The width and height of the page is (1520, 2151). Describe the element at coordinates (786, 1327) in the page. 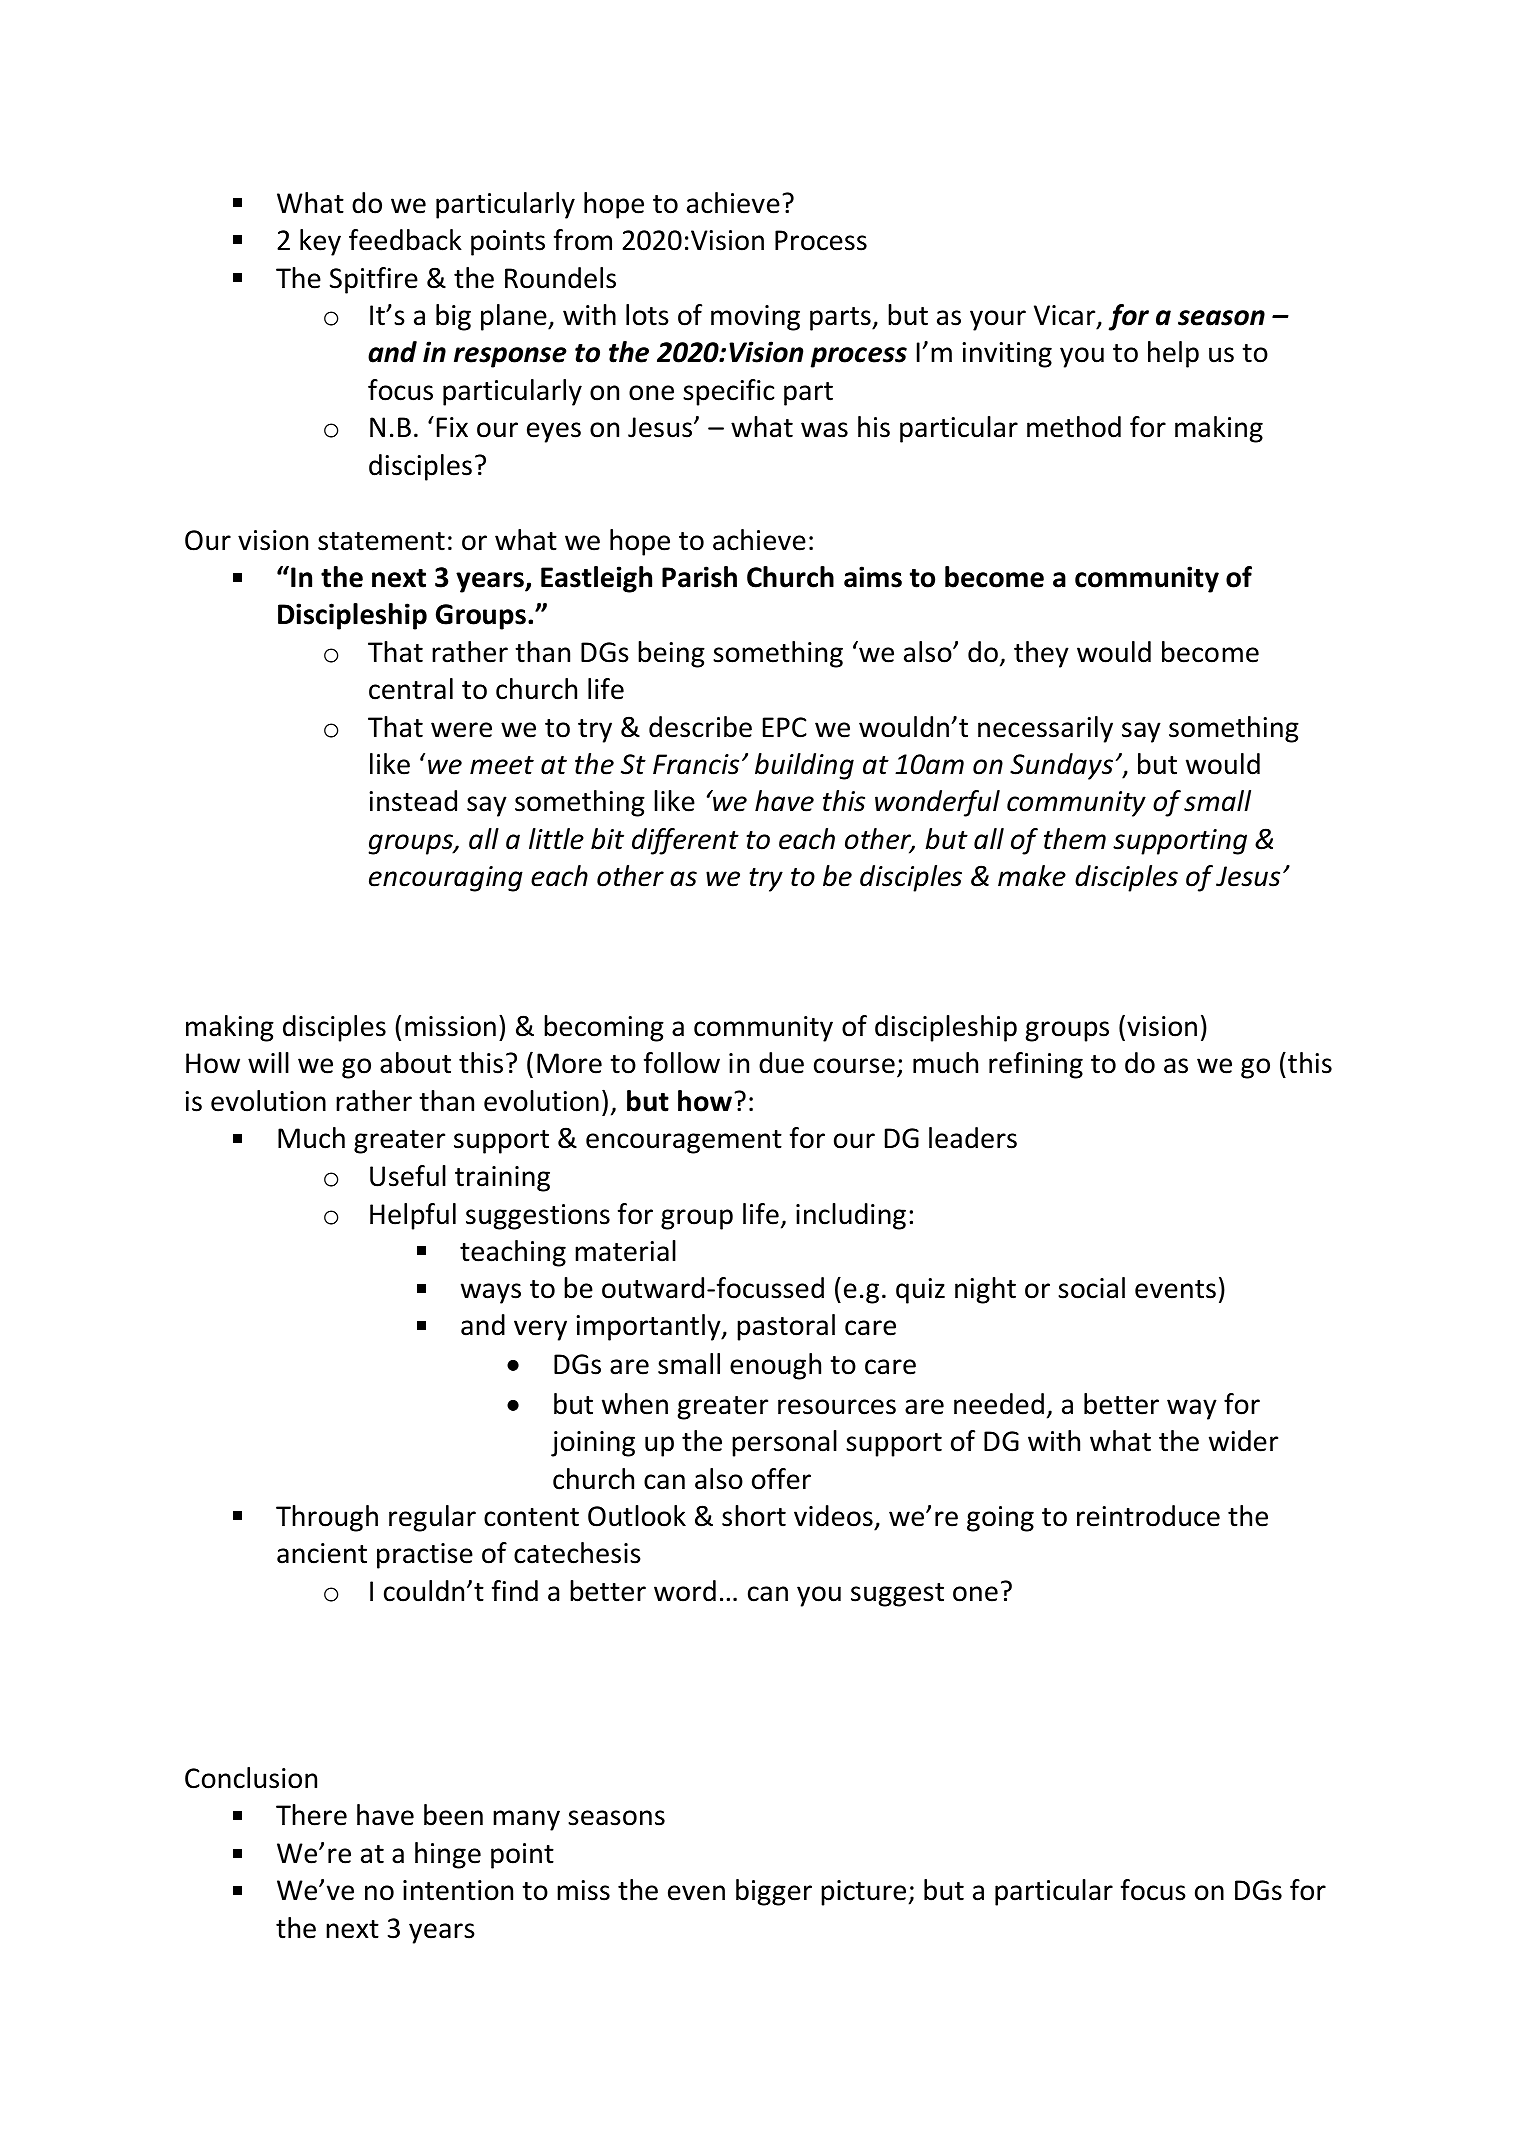

I see `pastoral` at that location.
